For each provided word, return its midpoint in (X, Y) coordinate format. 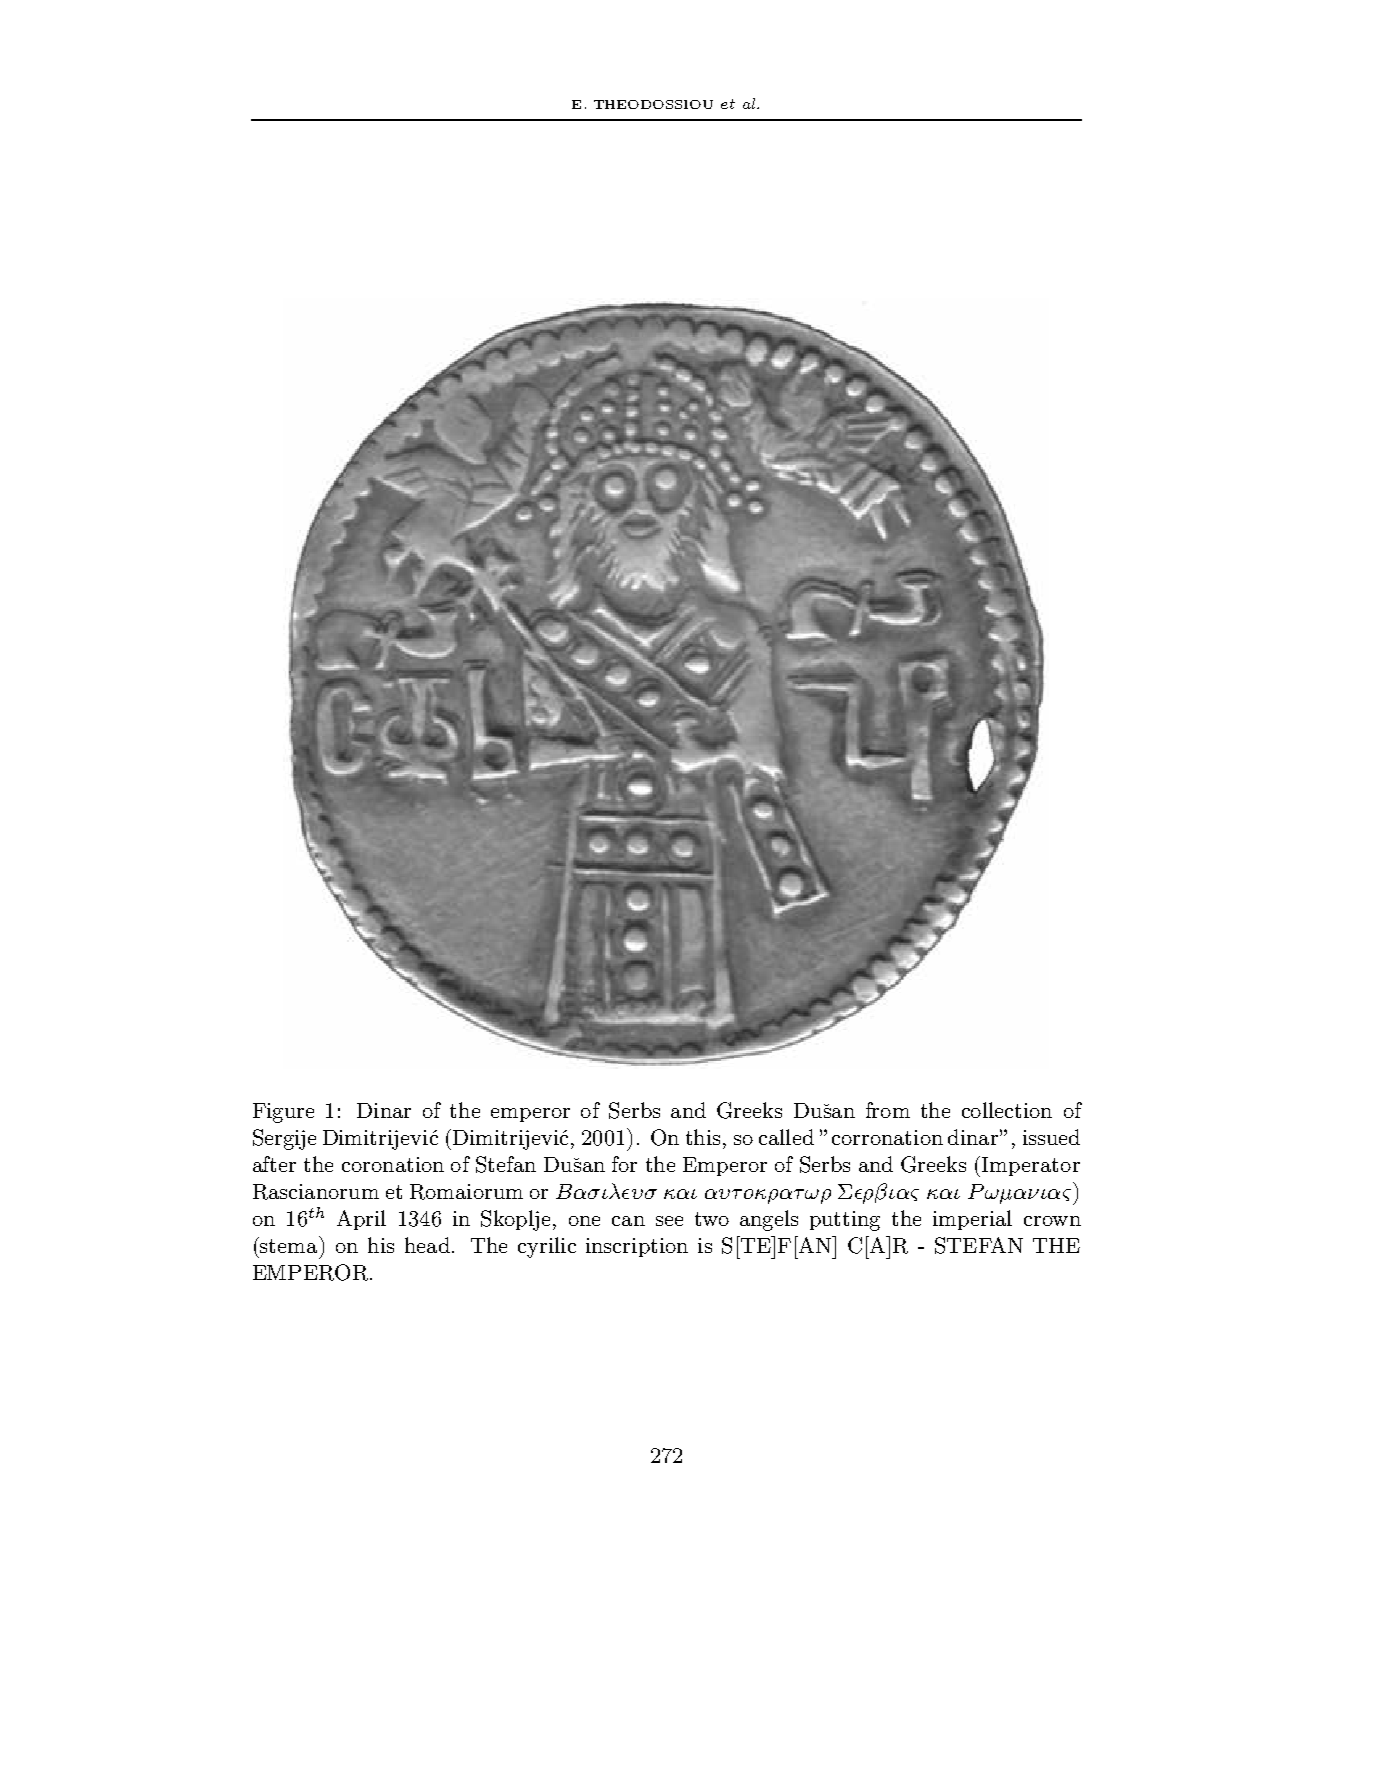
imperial (972, 1220)
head (427, 1245)
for (624, 1164)
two (712, 1219)
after (274, 1164)
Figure (283, 1113)
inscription (637, 1247)
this (703, 1137)
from (888, 1110)
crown (1052, 1221)
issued (1051, 1137)
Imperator (1031, 1166)
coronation (393, 1164)
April (361, 1220)
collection (1007, 1110)
